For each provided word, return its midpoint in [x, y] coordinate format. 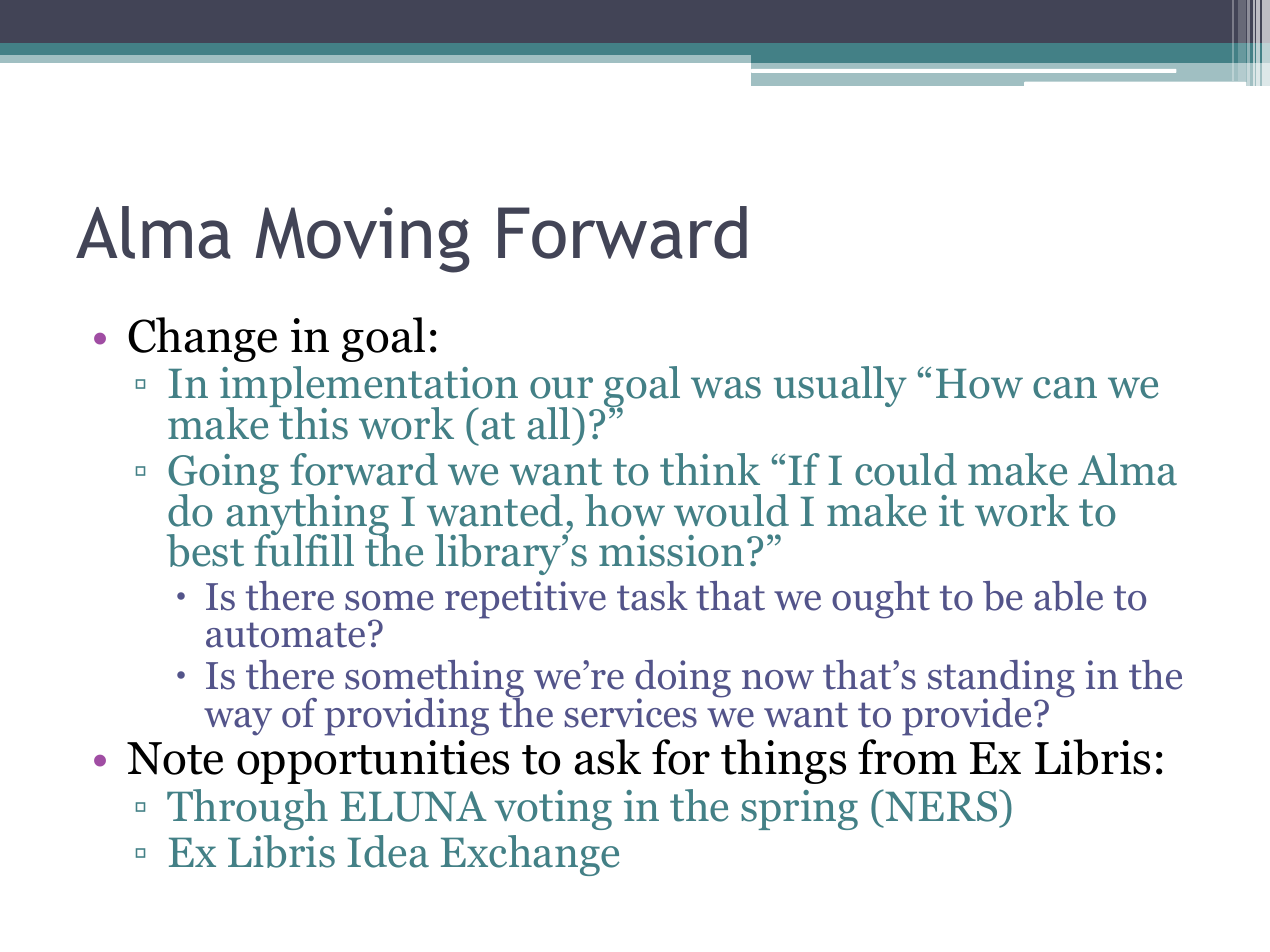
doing [683, 680]
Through [247, 809]
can [1065, 388]
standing [1001, 680]
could [906, 469]
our [561, 388]
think [710, 469]
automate [285, 635]
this [312, 422]
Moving [363, 240]
